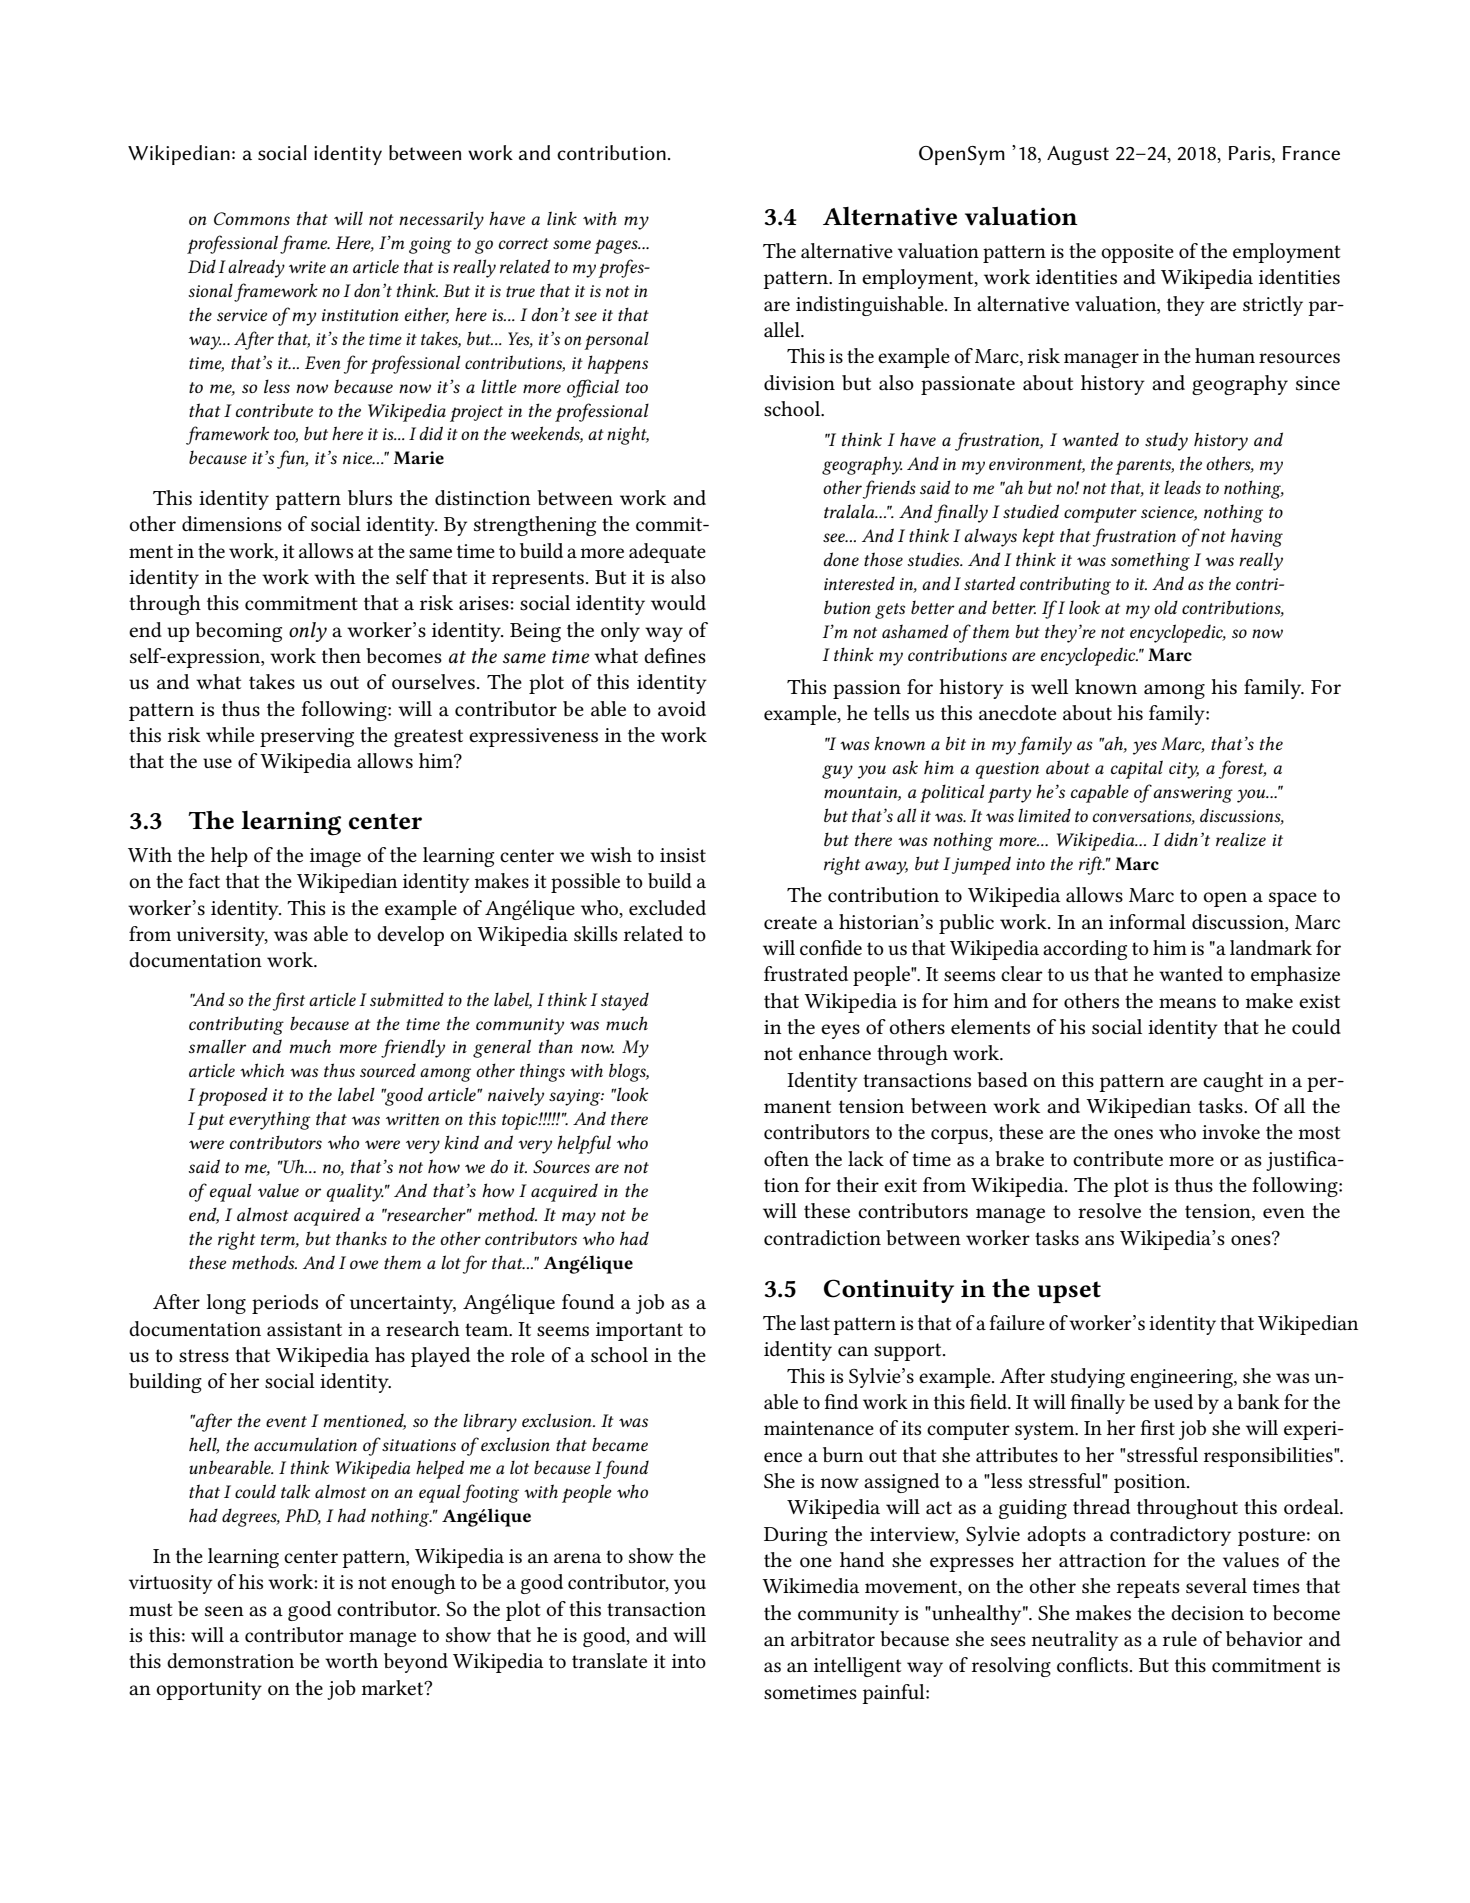 Image resolution: width=1470 pixels, height=1903 pixels. Describe the element at coordinates (351, 1661) in the screenshot. I see `worth` at that location.
